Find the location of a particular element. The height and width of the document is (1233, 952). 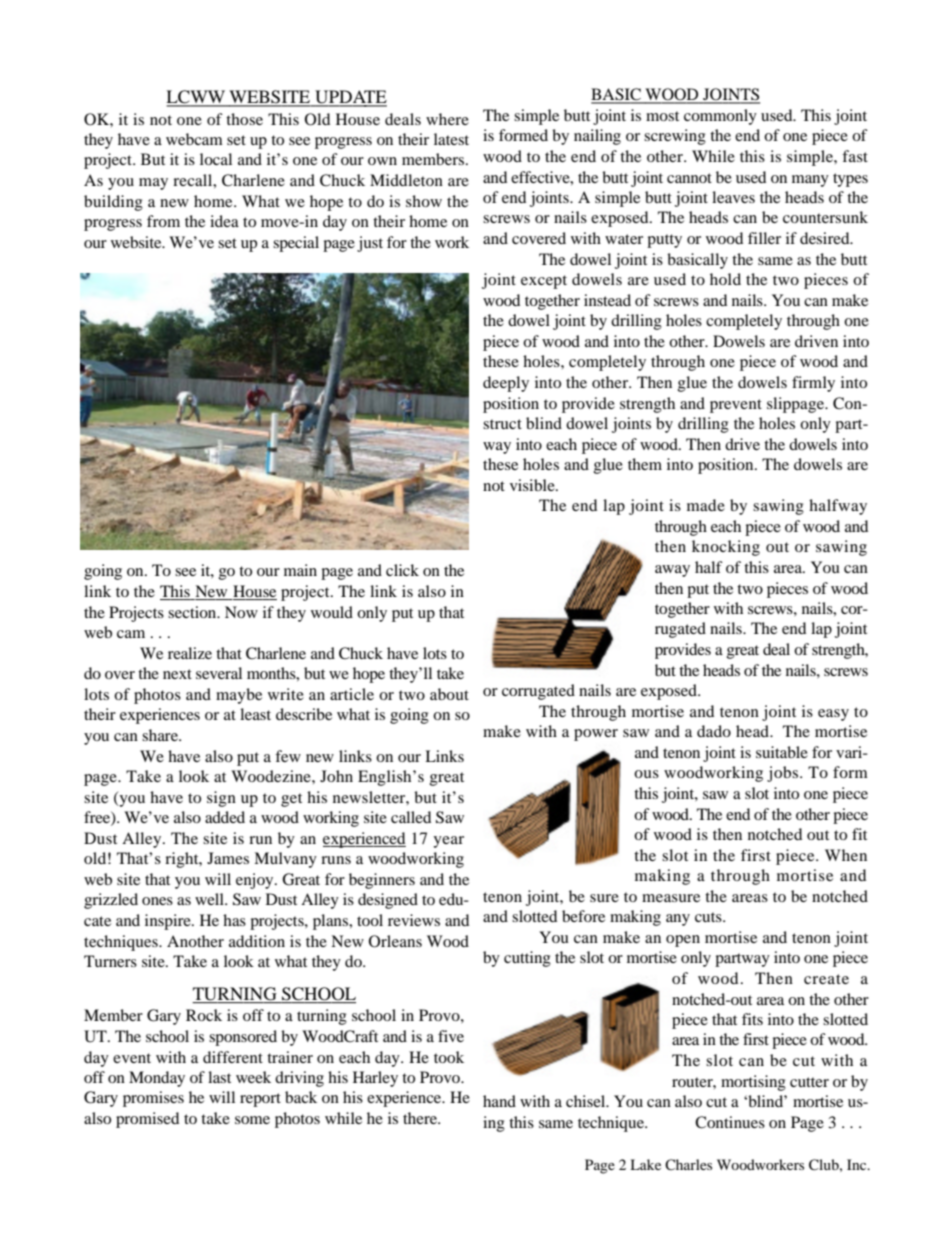

knocking is located at coordinates (726, 548).
